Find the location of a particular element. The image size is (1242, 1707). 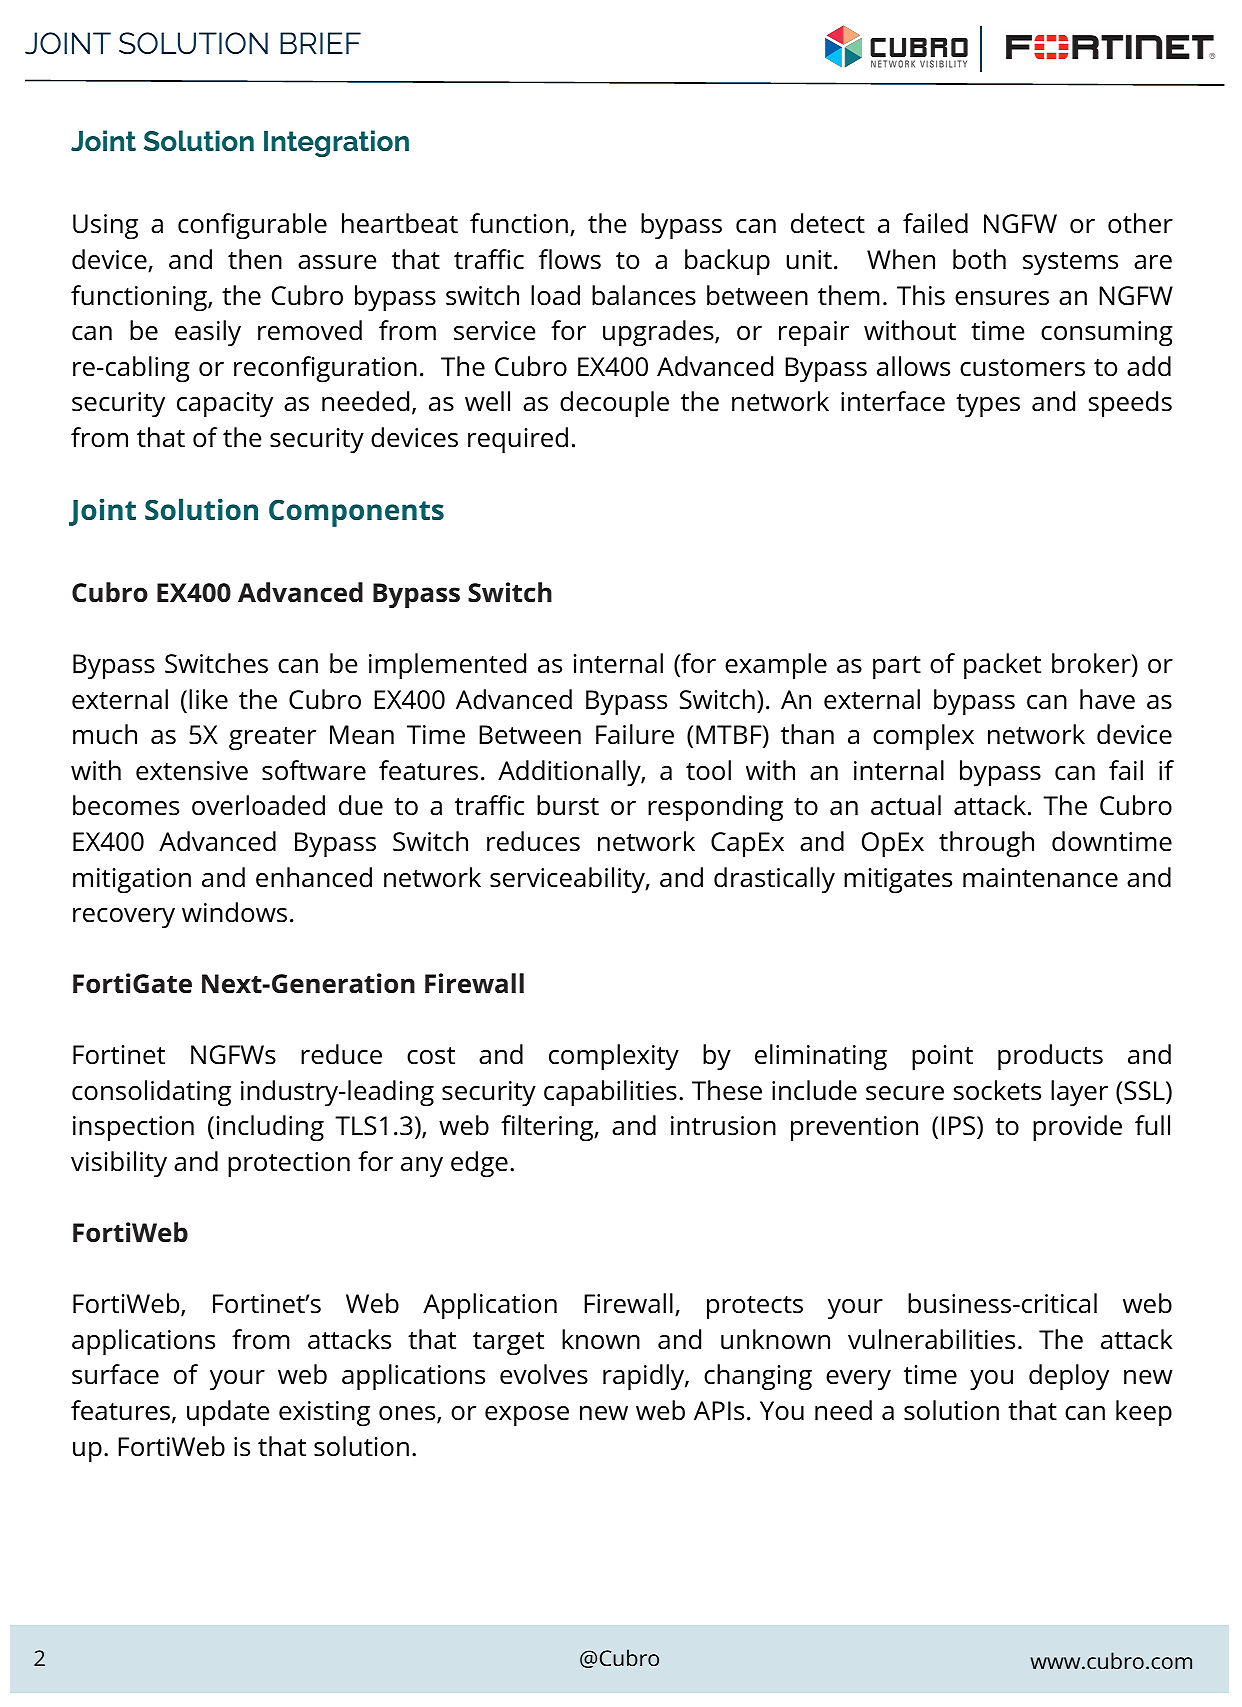

drastically is located at coordinates (774, 880).
